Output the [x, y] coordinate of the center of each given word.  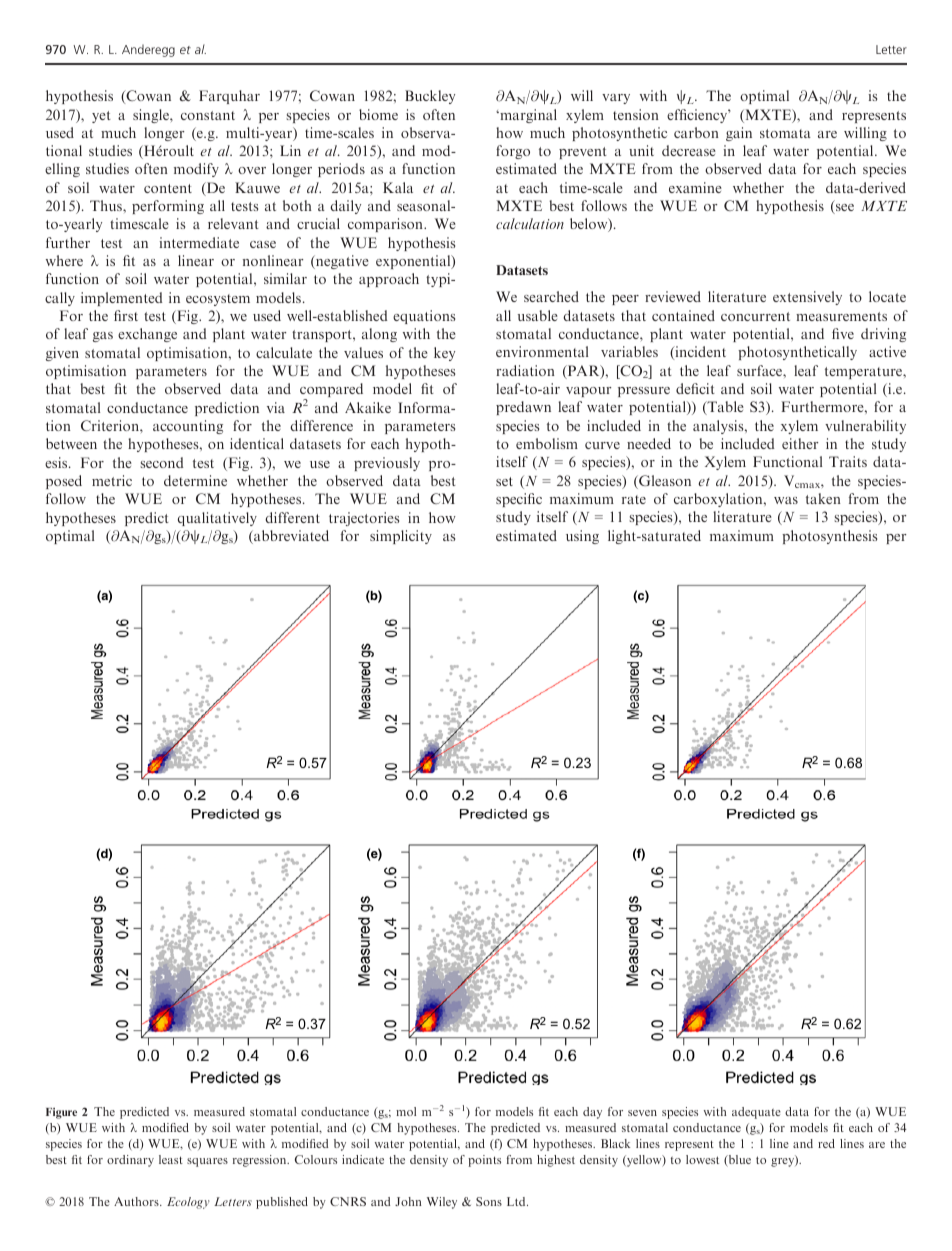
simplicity [401, 537]
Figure [61, 1113]
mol [406, 1111]
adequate [756, 1113]
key [444, 354]
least [171, 1159]
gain [739, 134]
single [152, 116]
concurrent [755, 316]
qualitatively [217, 519]
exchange [147, 335]
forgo [513, 152]
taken [823, 498]
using [582, 537]
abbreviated [290, 537]
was [786, 500]
